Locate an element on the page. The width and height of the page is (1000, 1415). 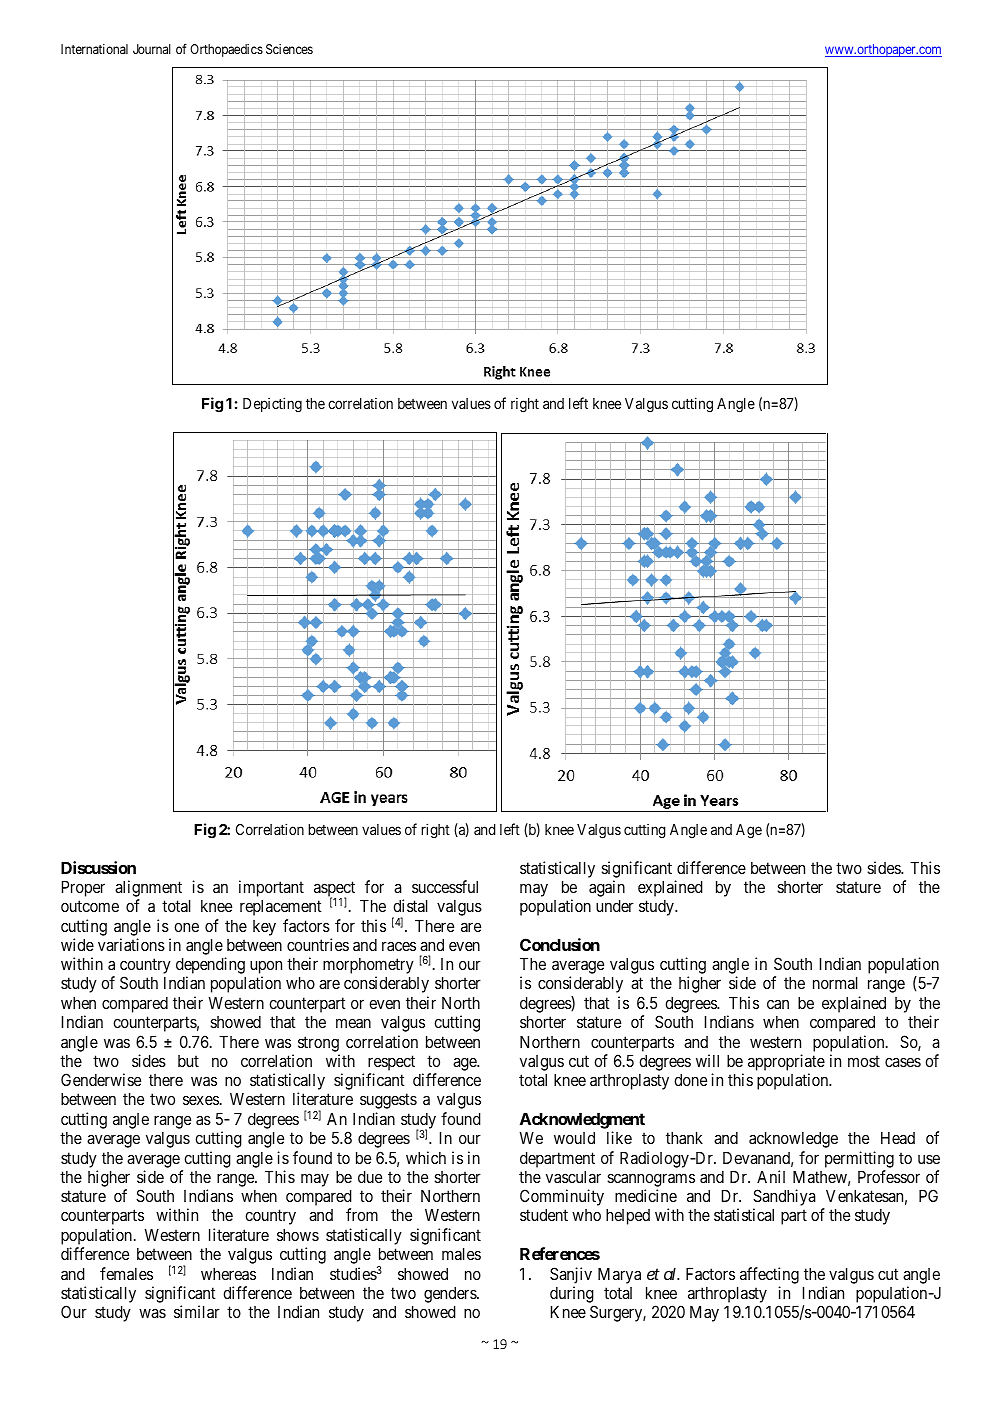
again is located at coordinates (607, 888).
